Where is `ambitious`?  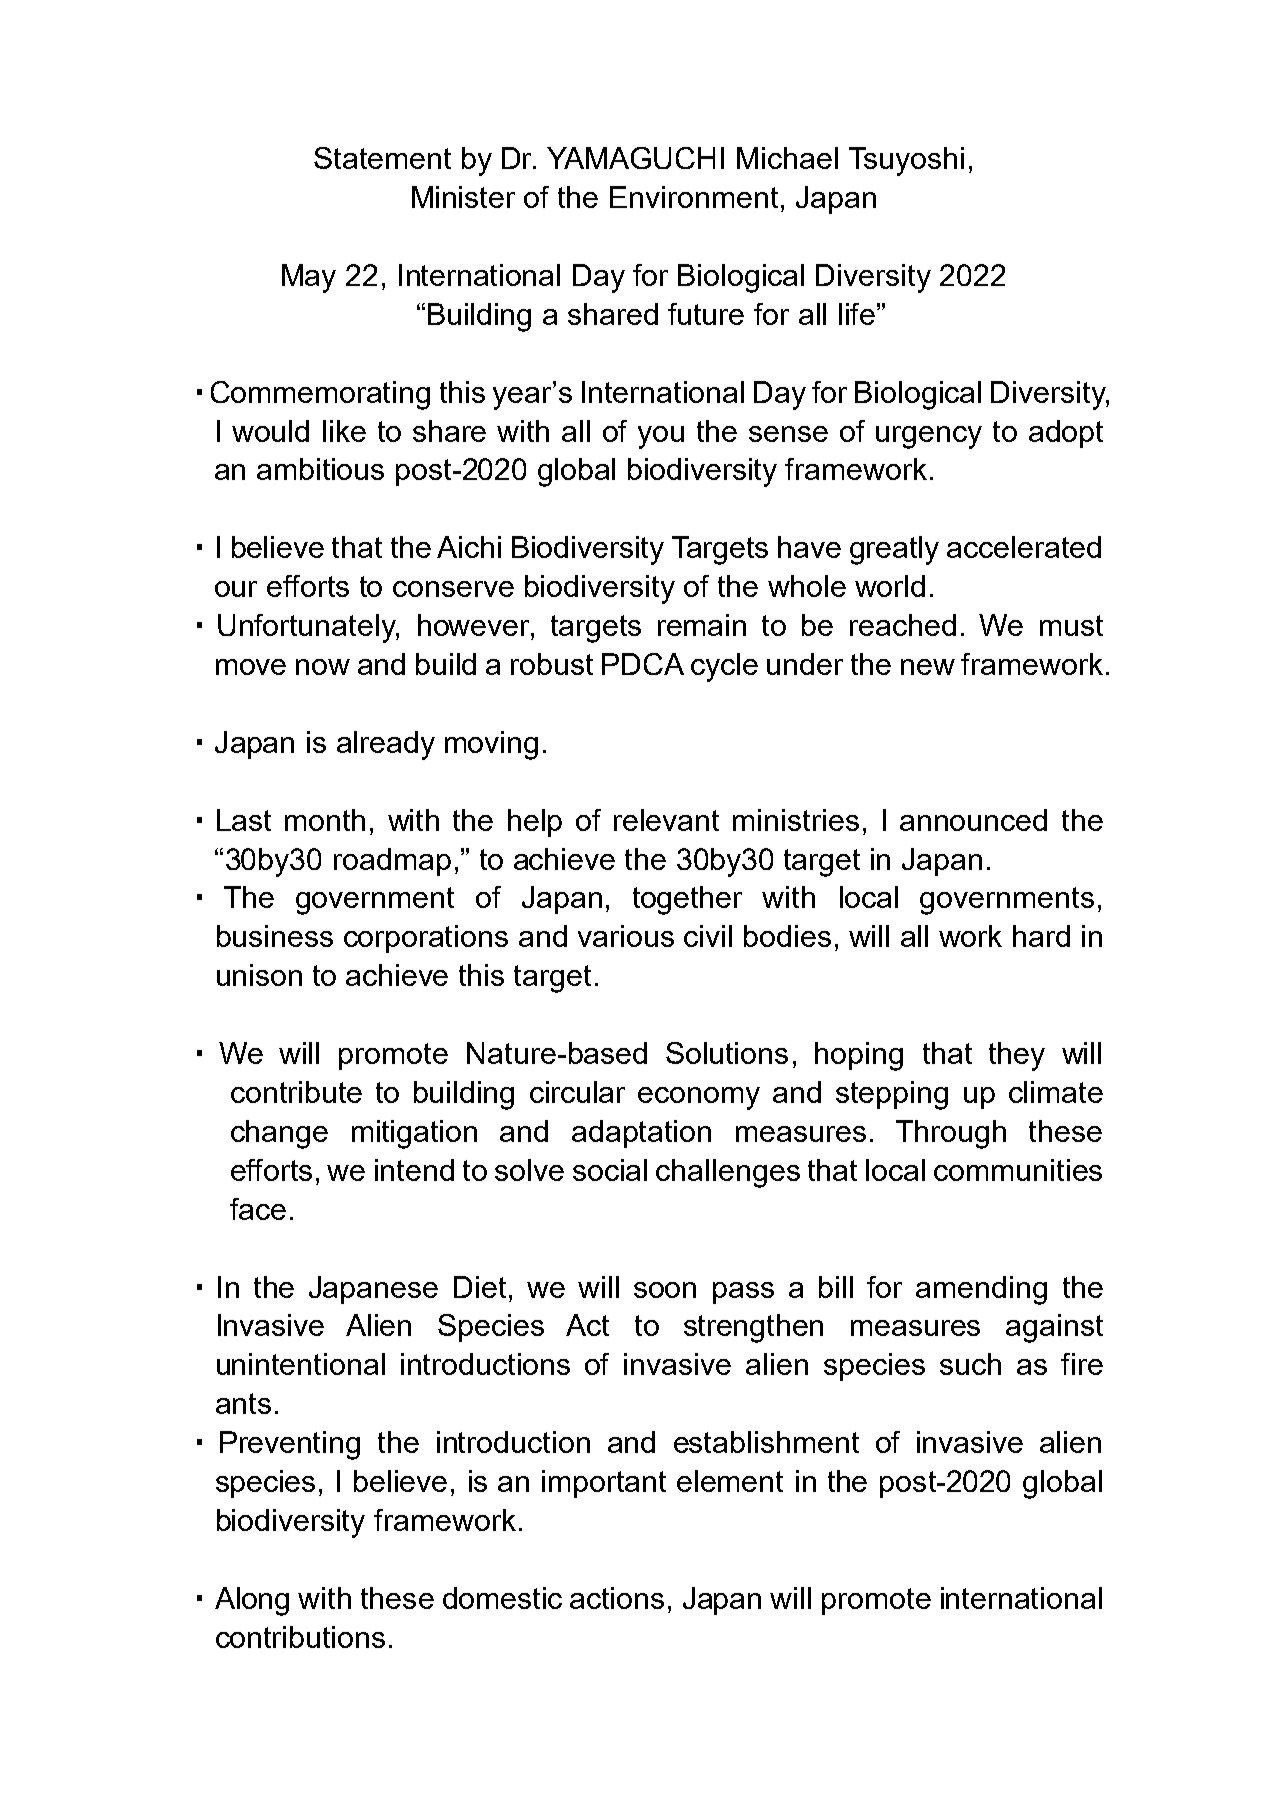 ambitious is located at coordinates (320, 469).
